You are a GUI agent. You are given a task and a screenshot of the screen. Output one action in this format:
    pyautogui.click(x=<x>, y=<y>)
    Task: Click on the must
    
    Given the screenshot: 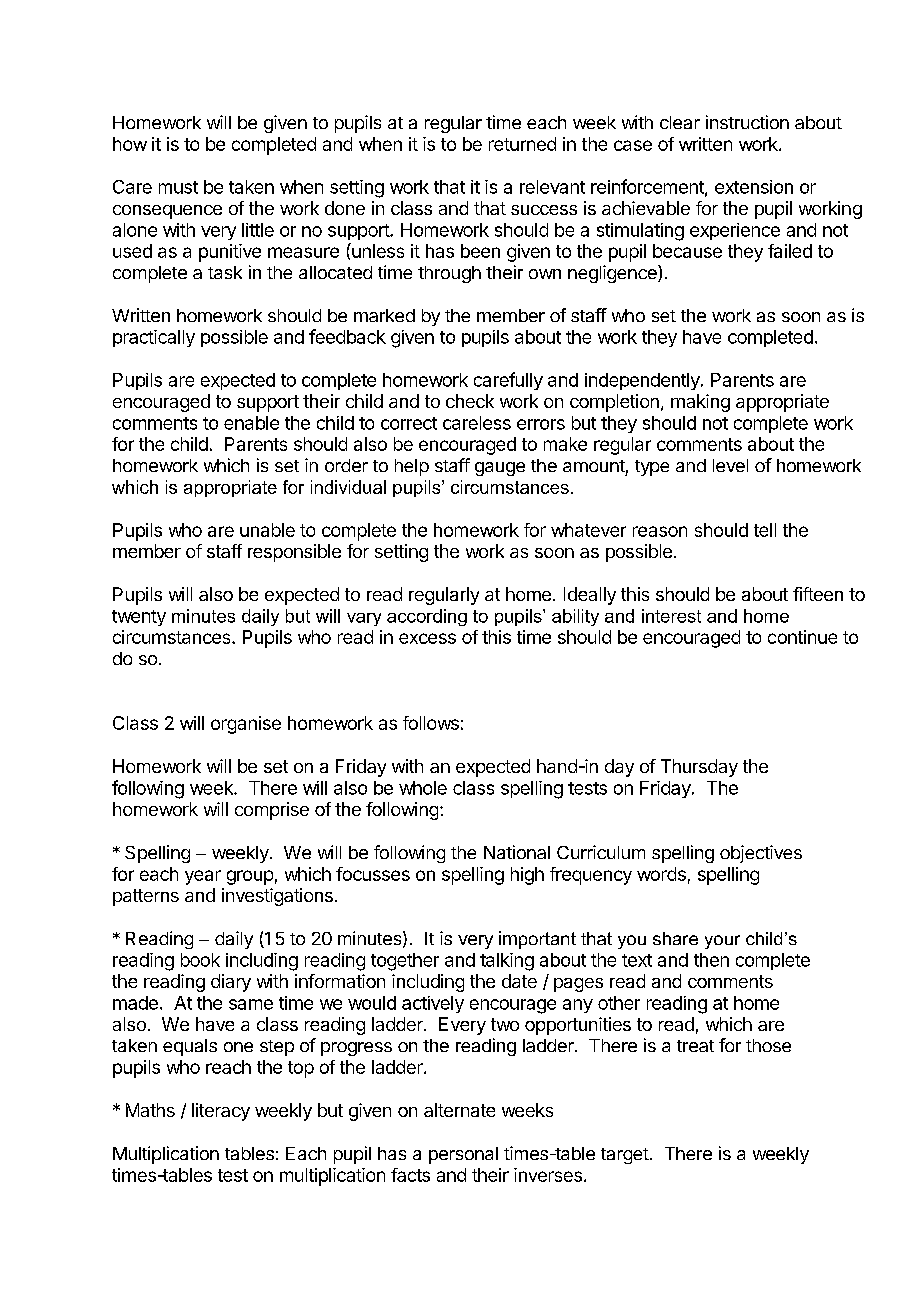 What is the action you would take?
    pyautogui.click(x=178, y=187)
